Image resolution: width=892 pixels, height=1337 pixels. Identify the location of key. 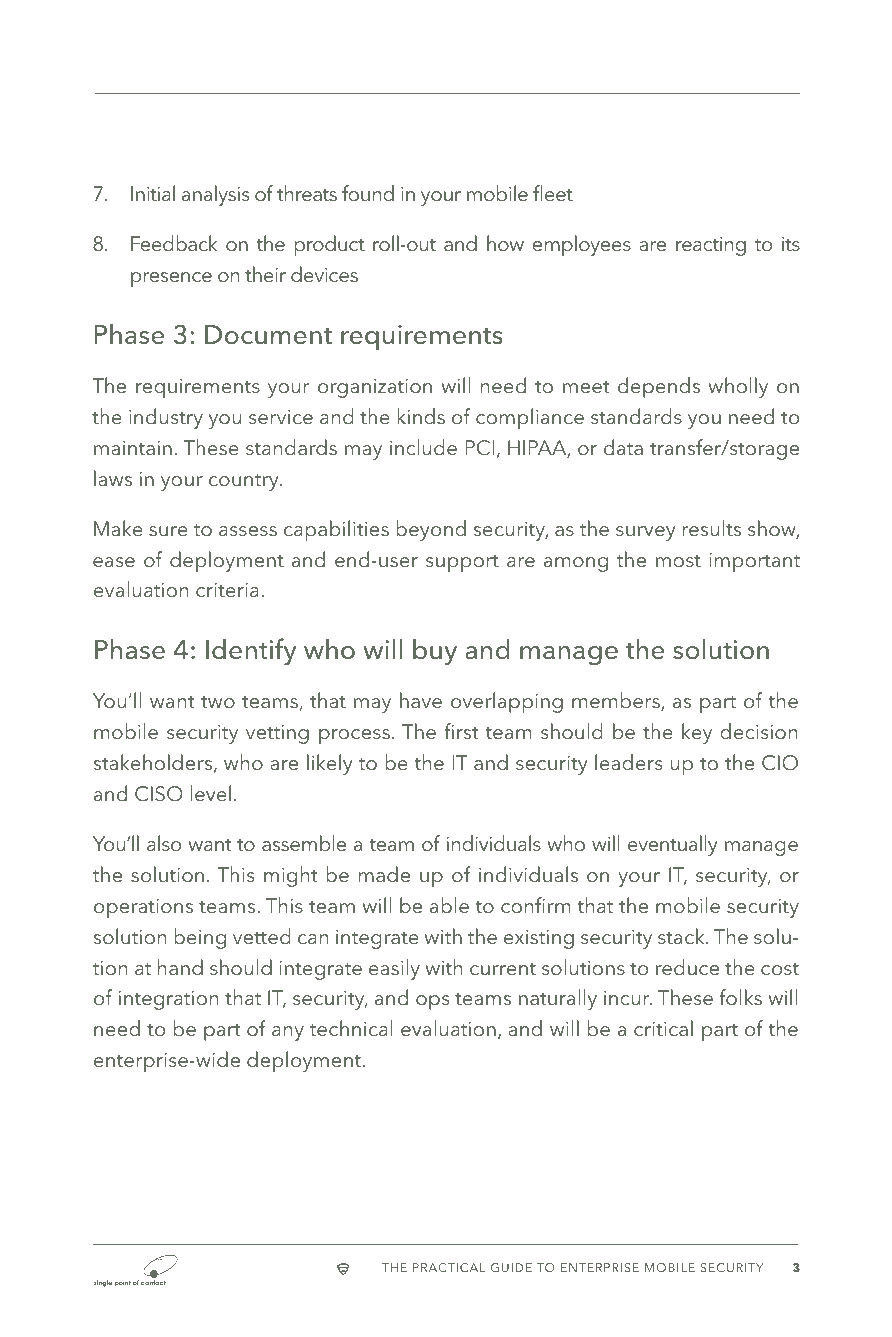
(697, 733).
